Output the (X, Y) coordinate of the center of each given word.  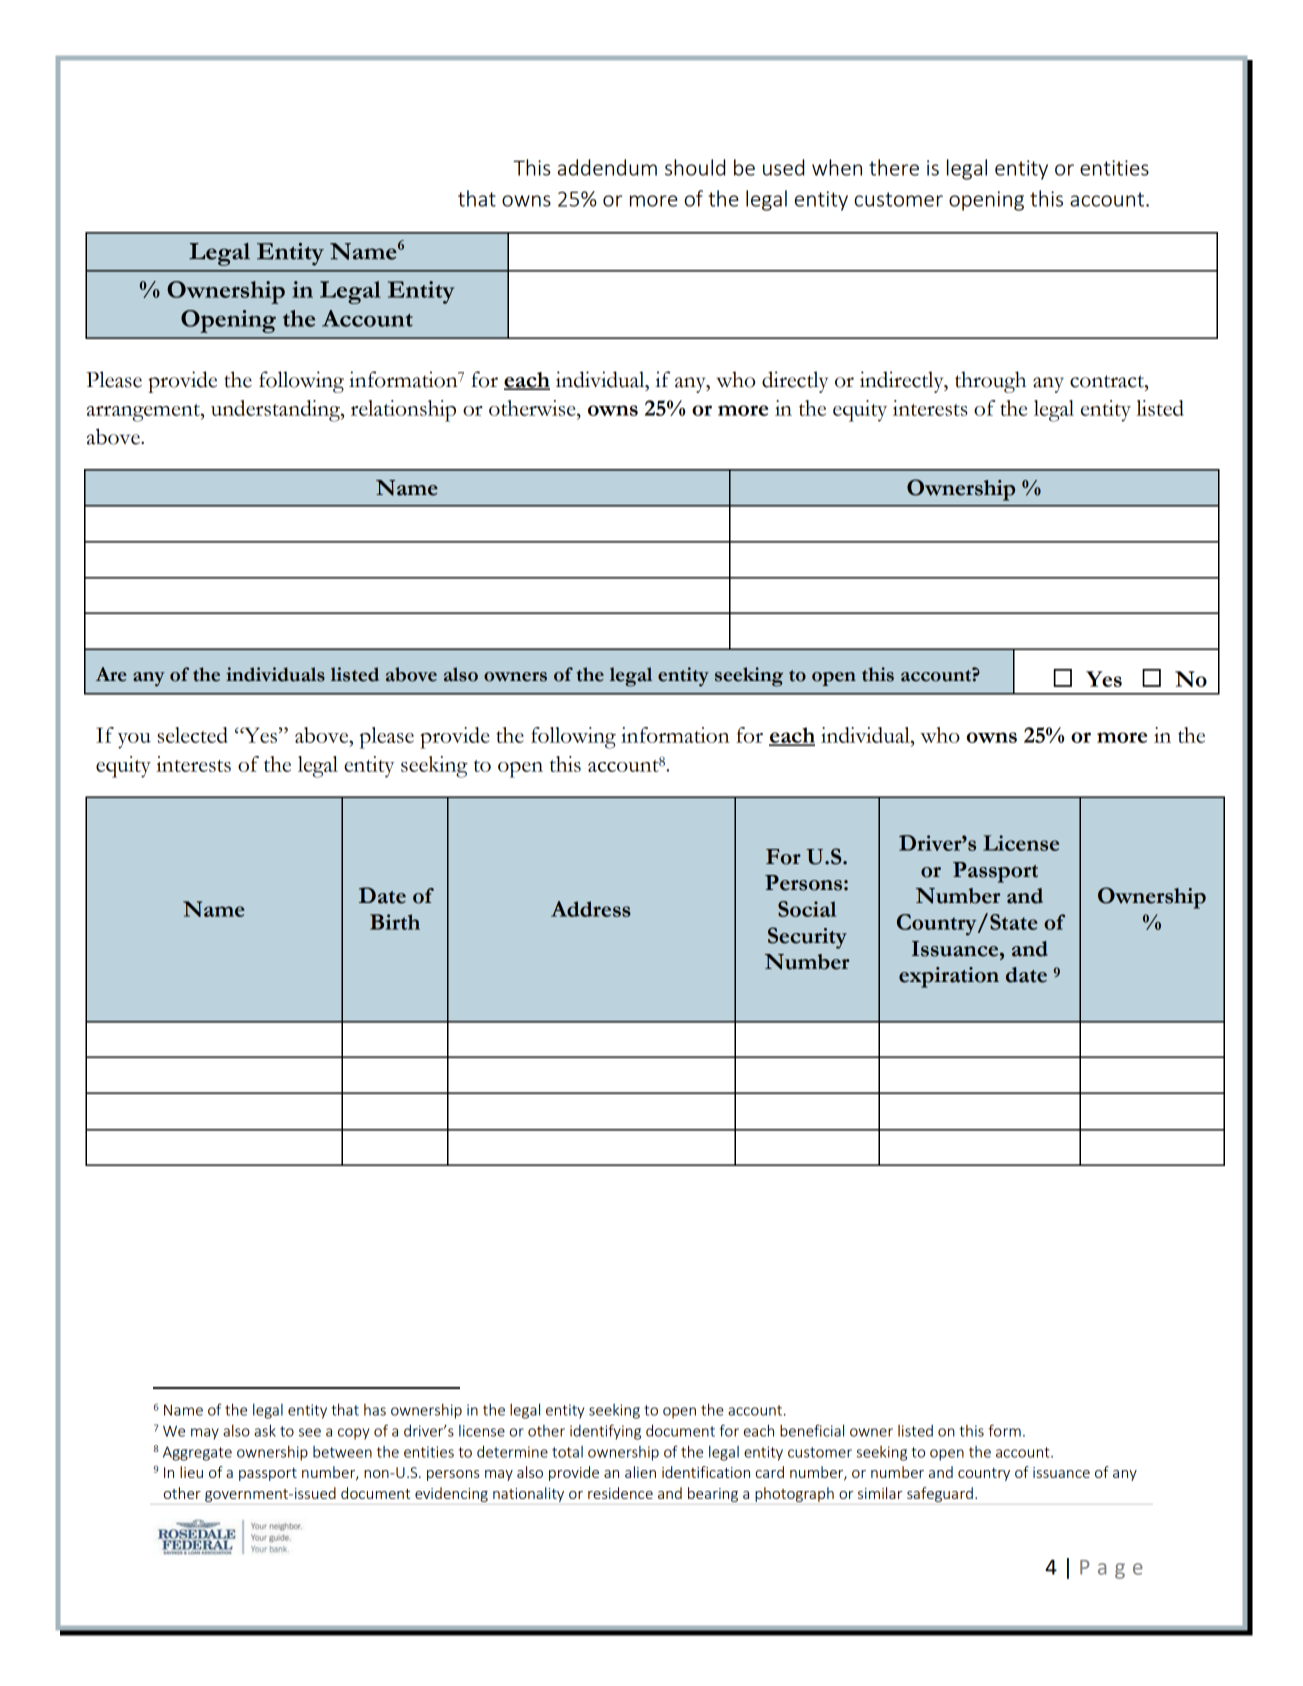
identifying (605, 1432)
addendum (607, 167)
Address (591, 909)
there (894, 167)
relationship (403, 411)
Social (807, 909)
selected (192, 735)
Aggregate (197, 1454)
